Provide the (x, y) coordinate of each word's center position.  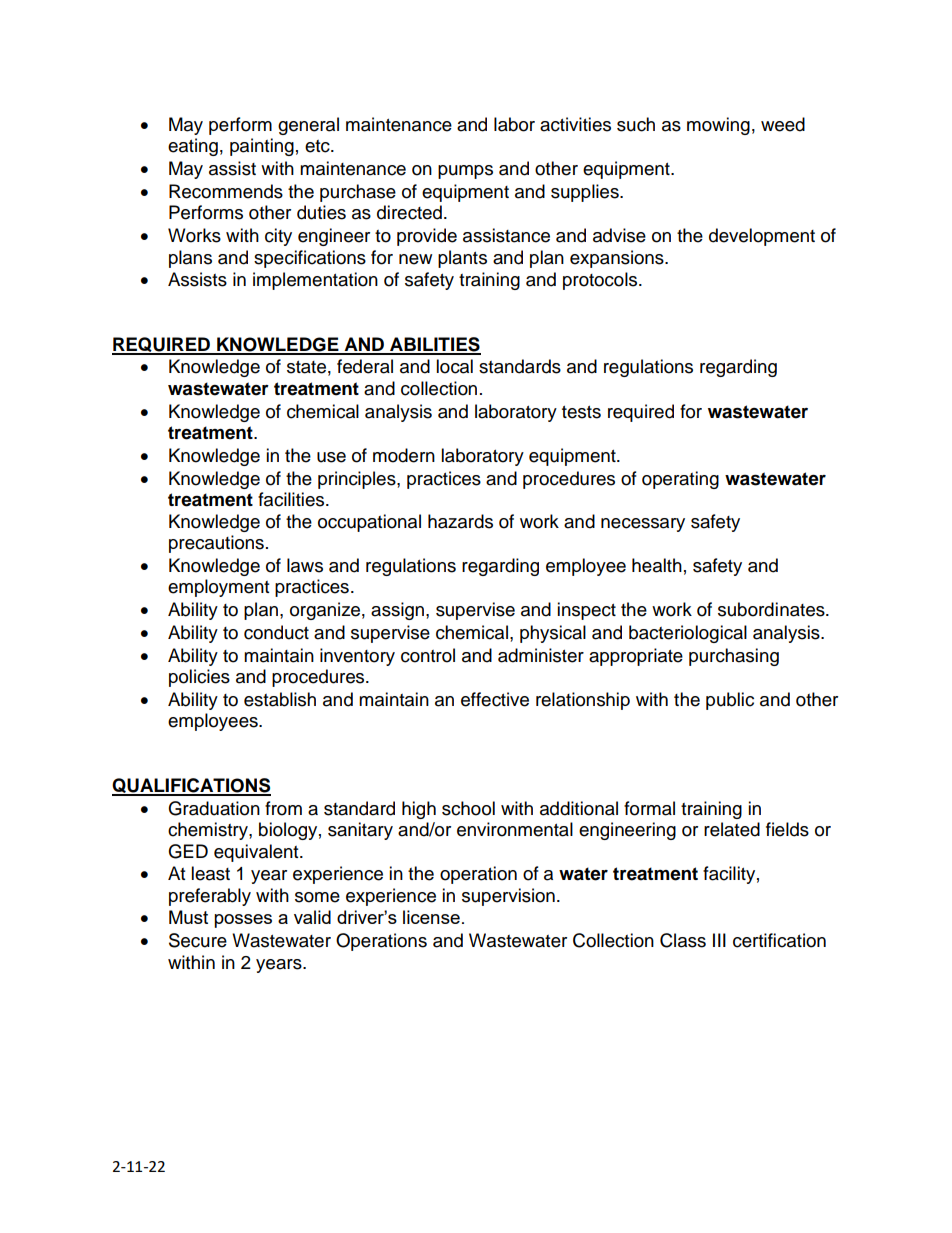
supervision (508, 897)
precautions (216, 544)
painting (262, 147)
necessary (643, 525)
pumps (465, 172)
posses (243, 921)
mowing (718, 126)
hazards (460, 521)
